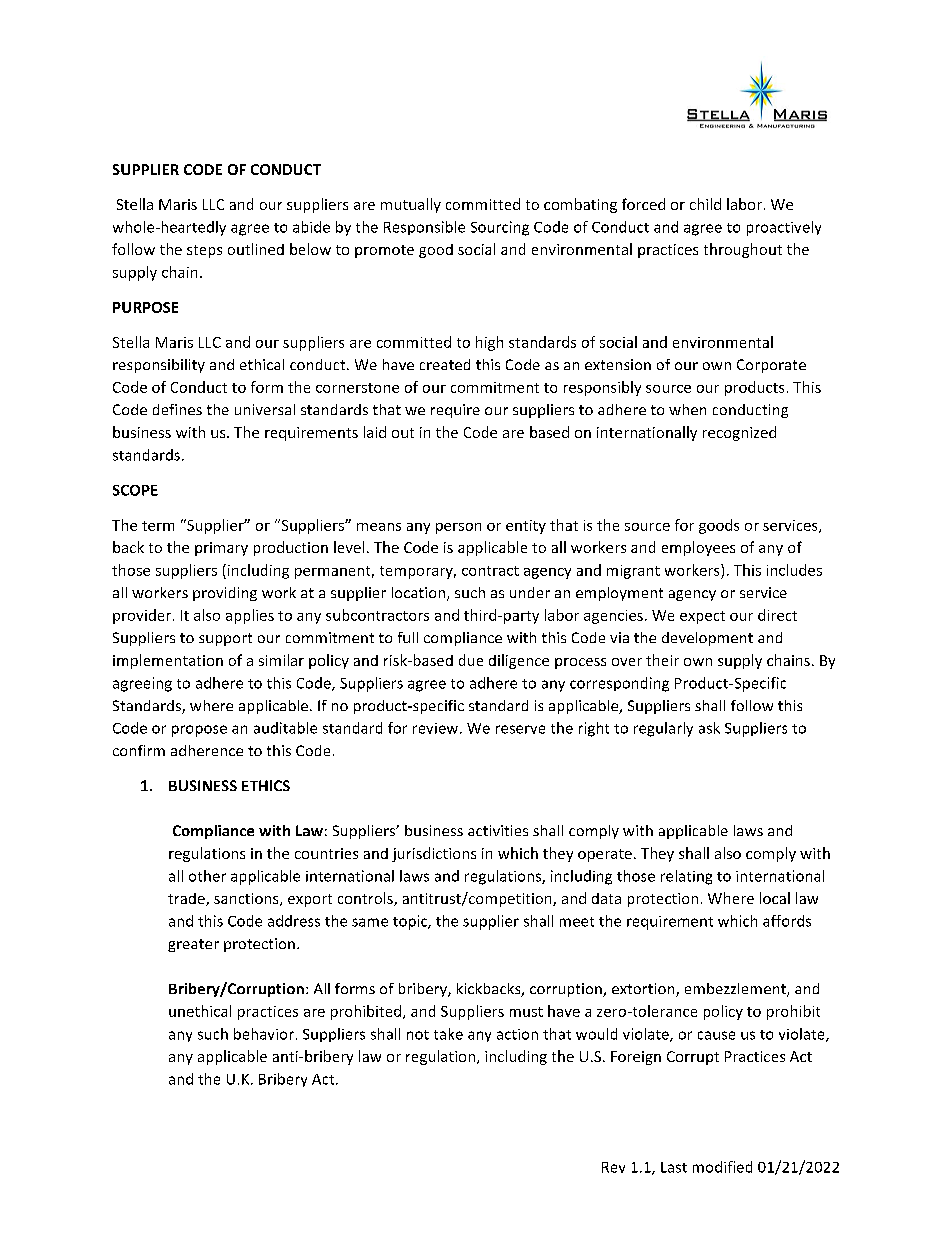 This document has height=1233, width=952. I want to click on recognized, so click(739, 433).
